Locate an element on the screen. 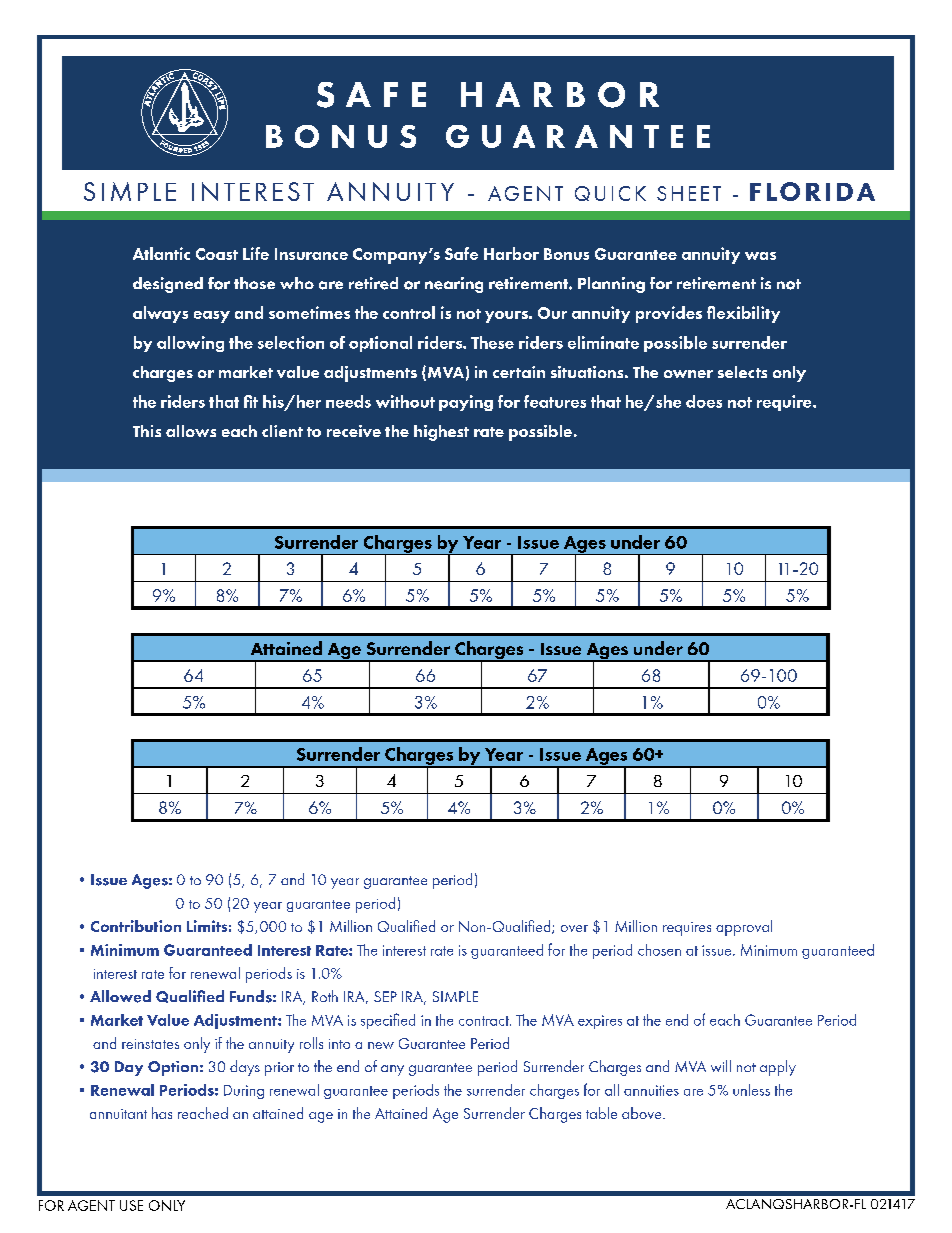 The height and width of the screenshot is (1233, 952). provides is located at coordinates (669, 314).
